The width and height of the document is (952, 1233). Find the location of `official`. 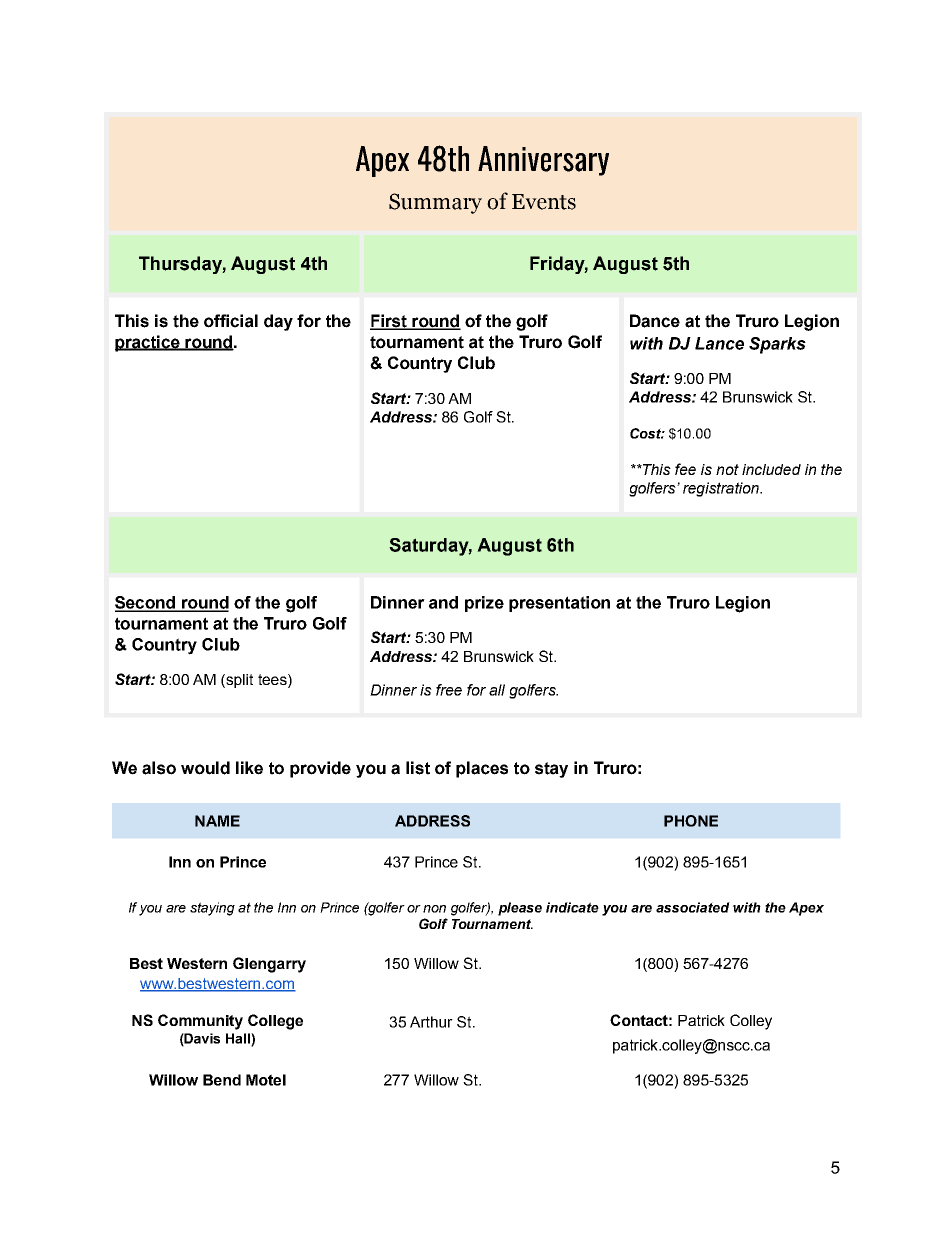

official is located at coordinates (231, 321).
